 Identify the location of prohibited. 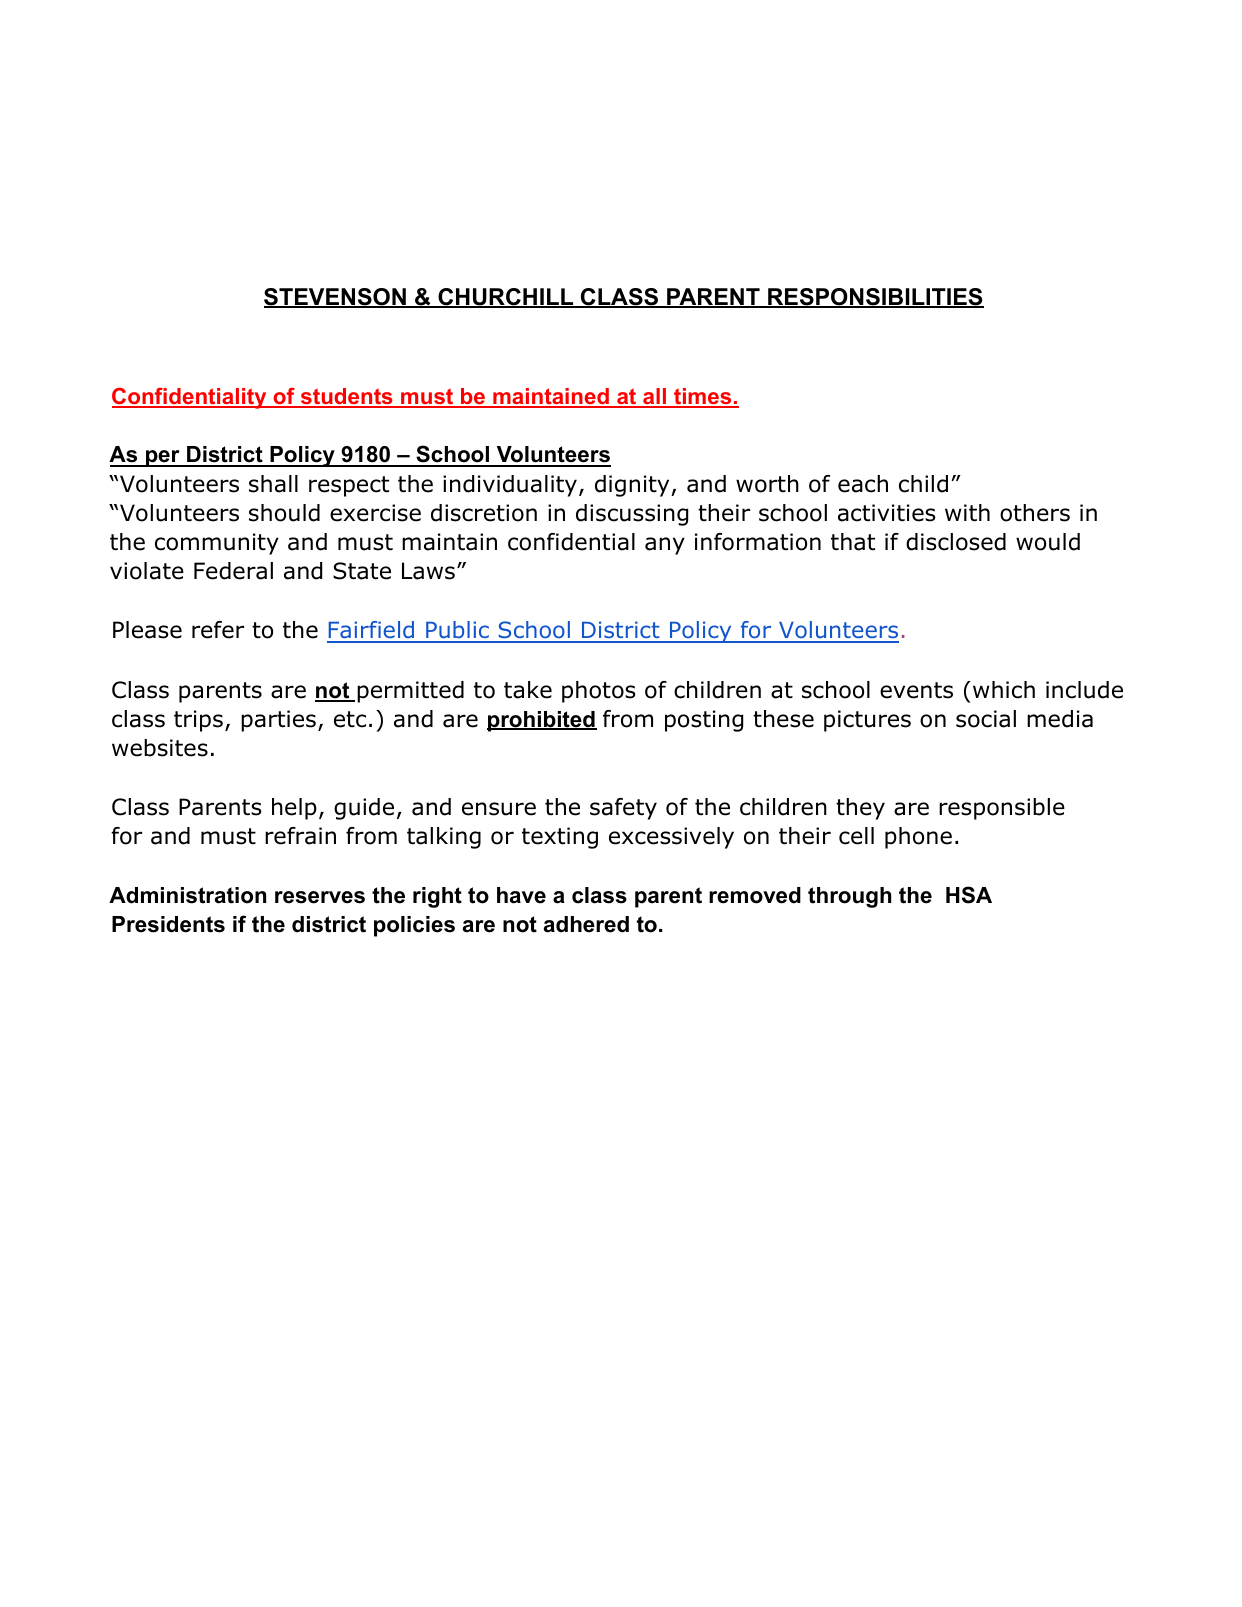
(542, 721).
